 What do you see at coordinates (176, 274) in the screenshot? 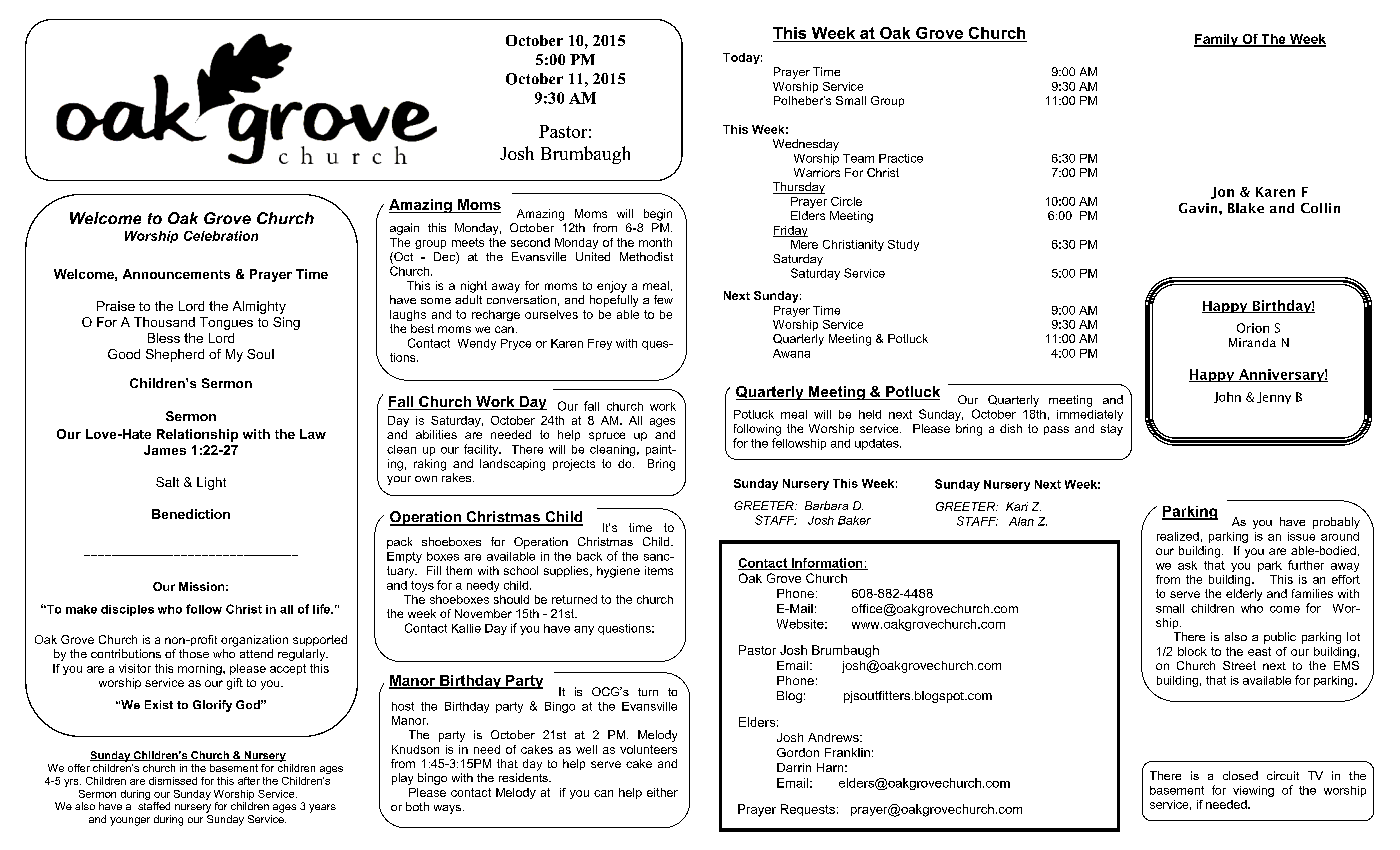
I see `Announcements` at bounding box center [176, 274].
